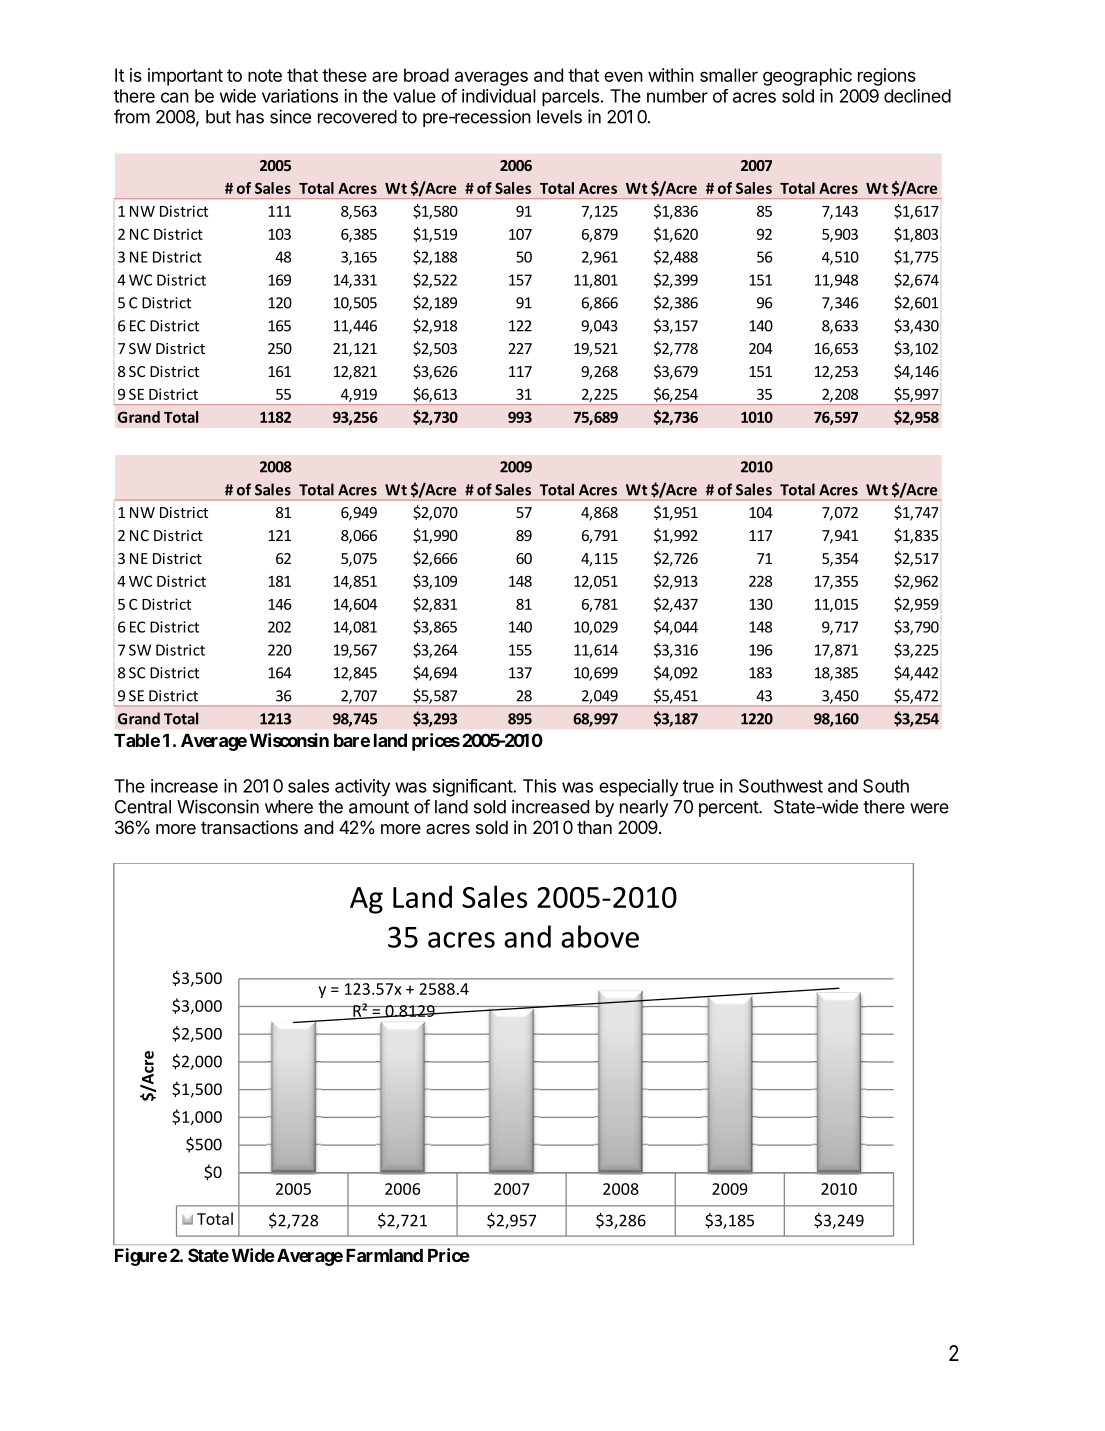  What do you see at coordinates (362, 788) in the image?
I see `activity` at bounding box center [362, 788].
